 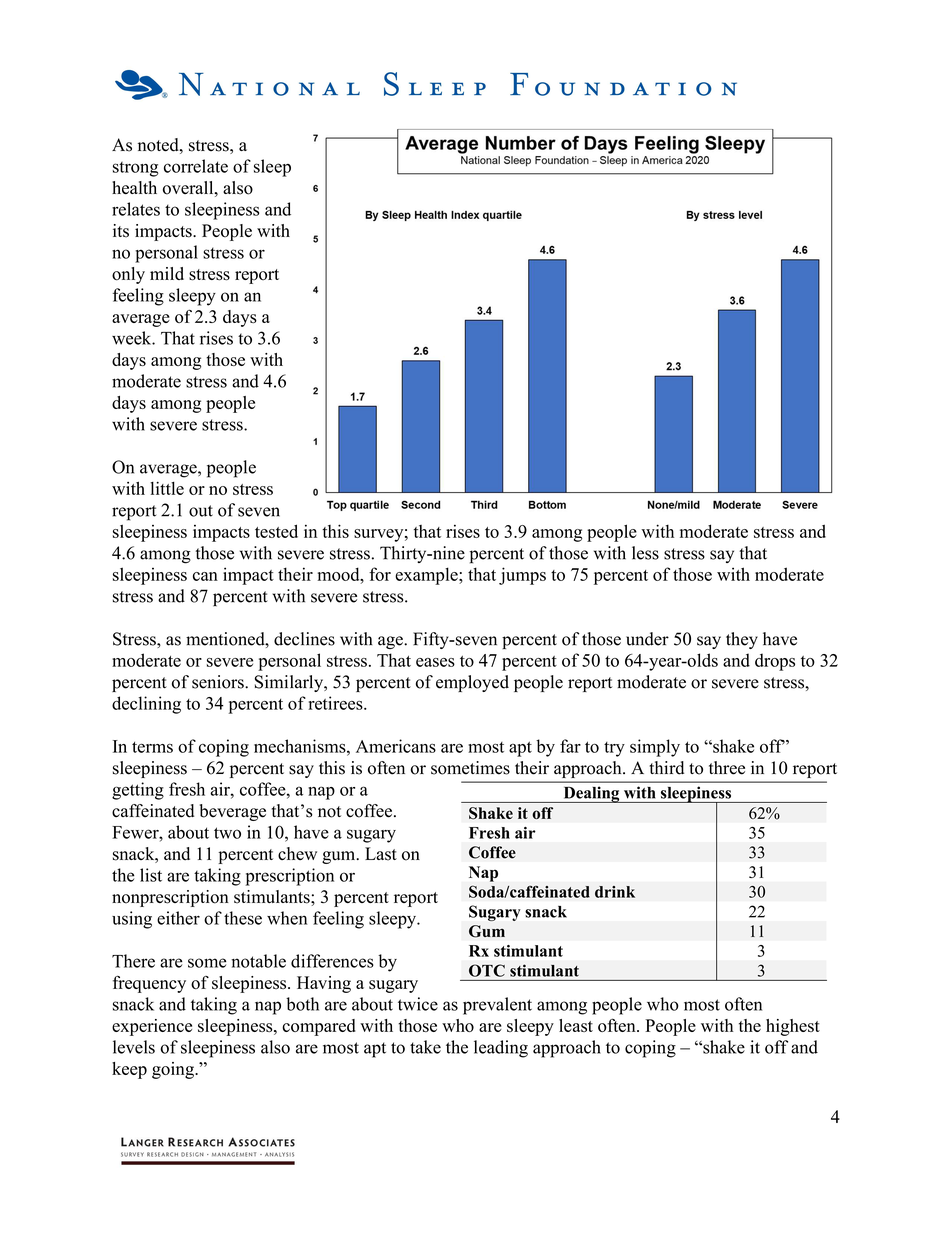 I want to click on take, so click(x=425, y=1047).
